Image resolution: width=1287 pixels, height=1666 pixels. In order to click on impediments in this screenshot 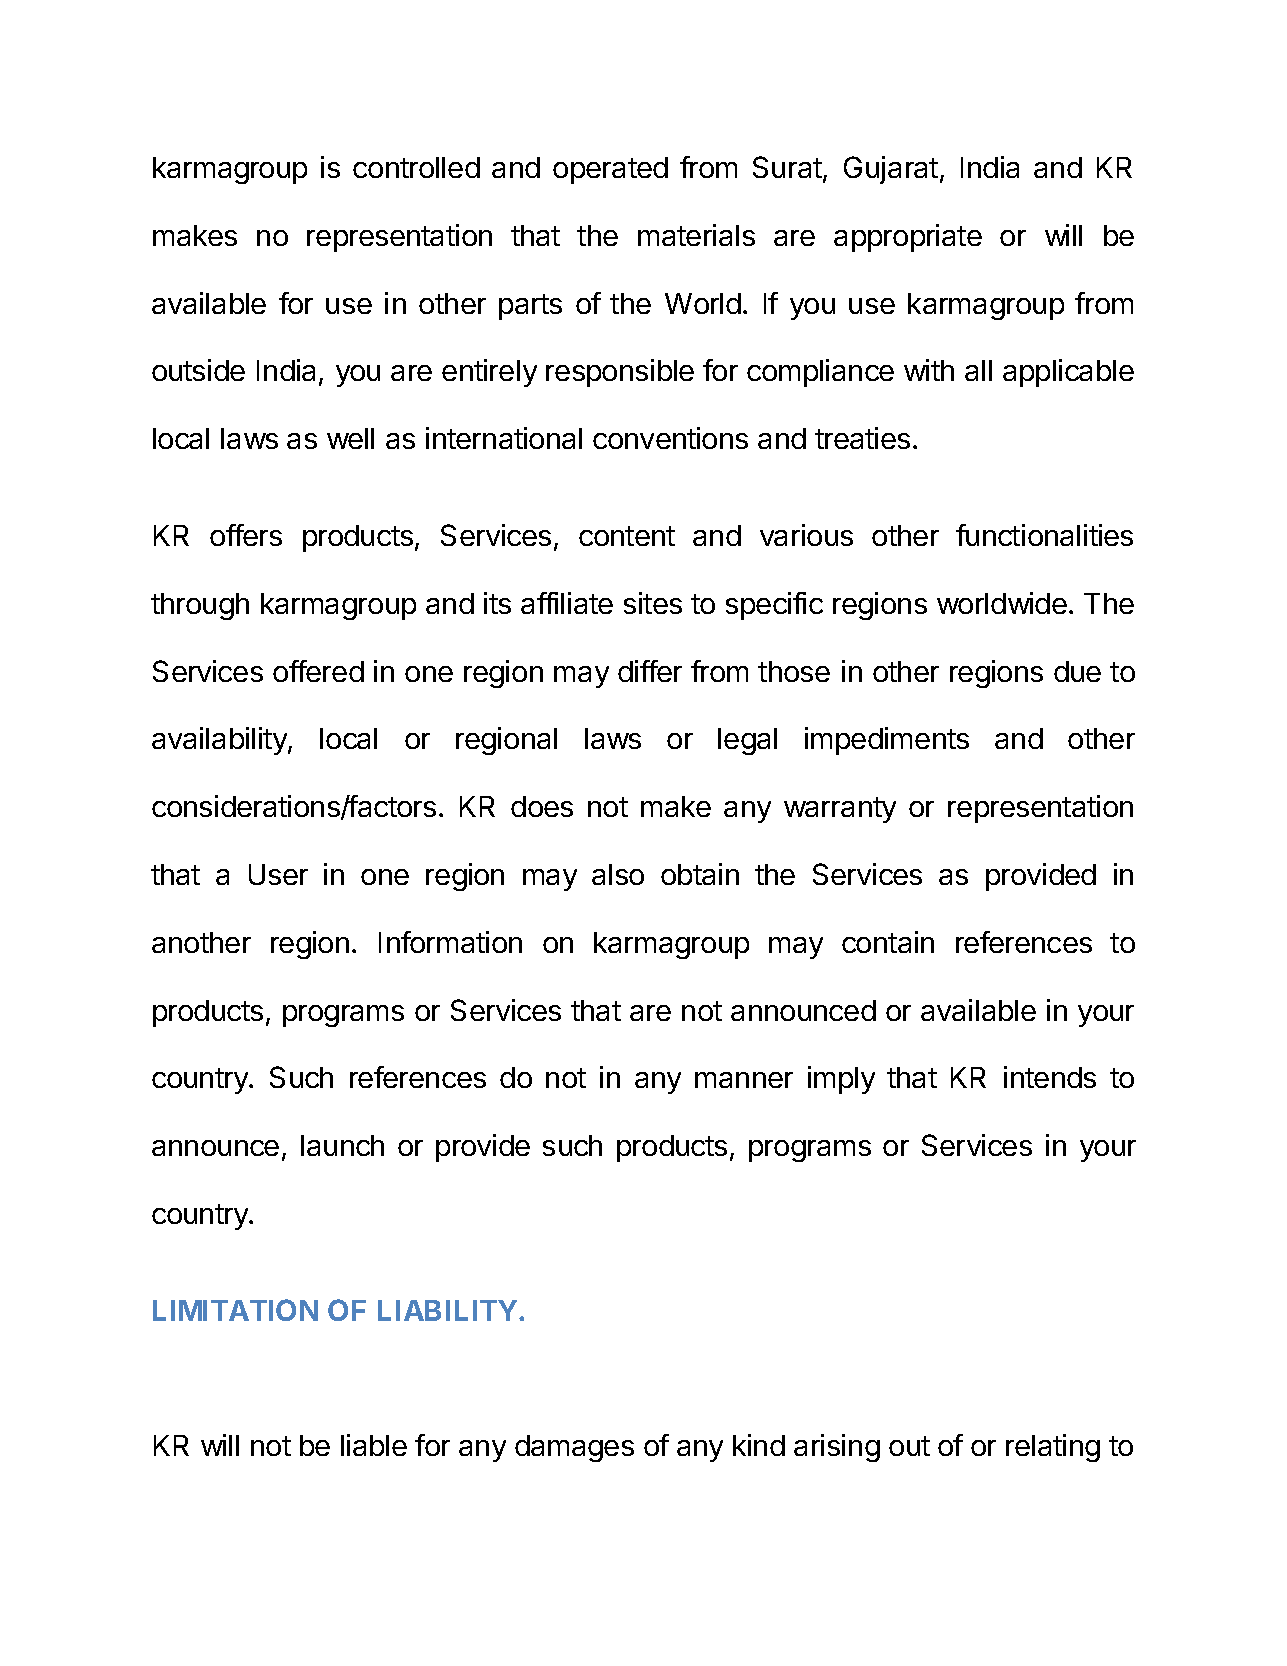, I will do `click(887, 741)`.
